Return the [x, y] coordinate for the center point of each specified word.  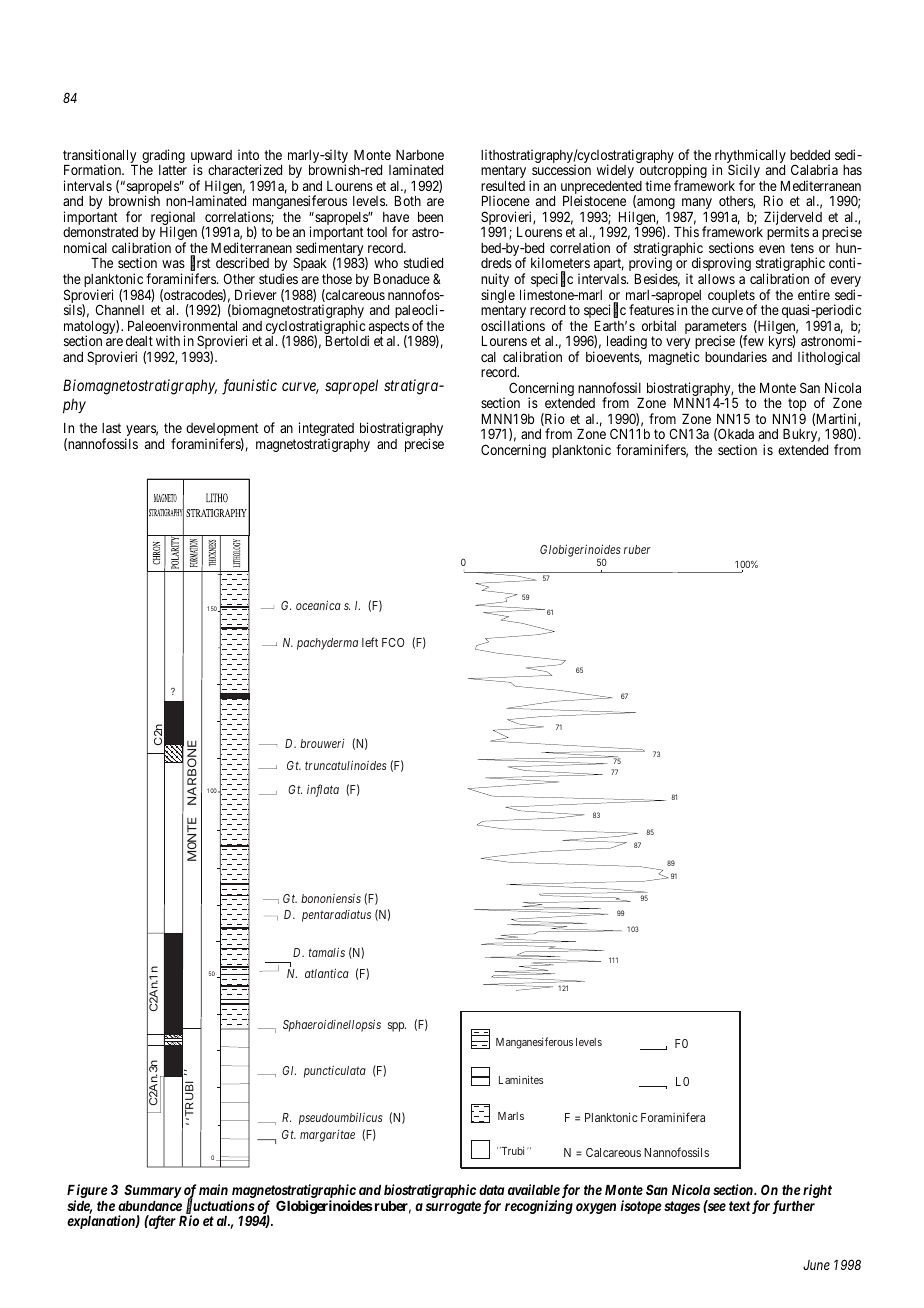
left [370, 642]
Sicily [744, 172]
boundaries [736, 356]
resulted [503, 186]
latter [173, 170]
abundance [150, 1206]
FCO [393, 642]
